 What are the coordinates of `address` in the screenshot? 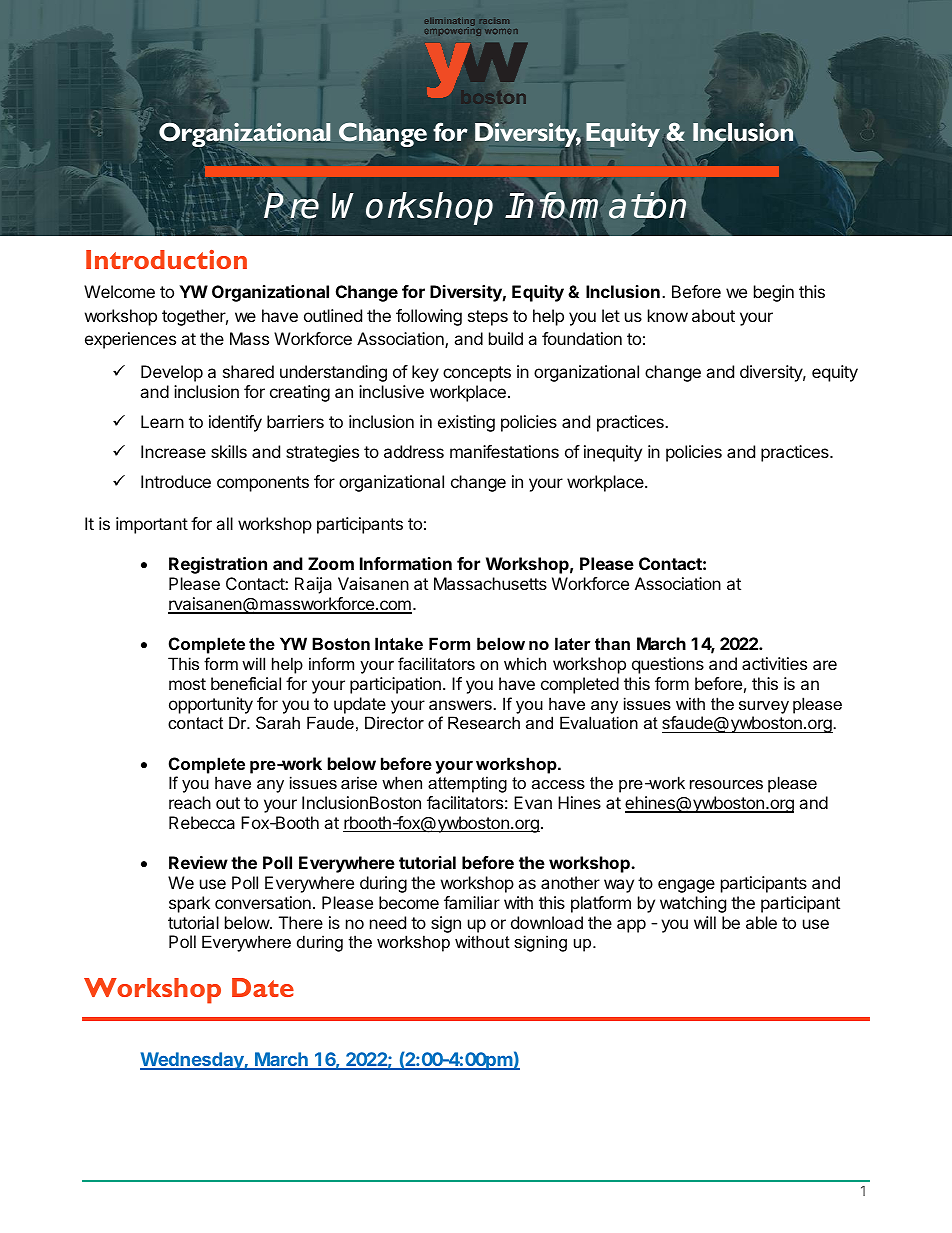 It's located at (414, 451).
